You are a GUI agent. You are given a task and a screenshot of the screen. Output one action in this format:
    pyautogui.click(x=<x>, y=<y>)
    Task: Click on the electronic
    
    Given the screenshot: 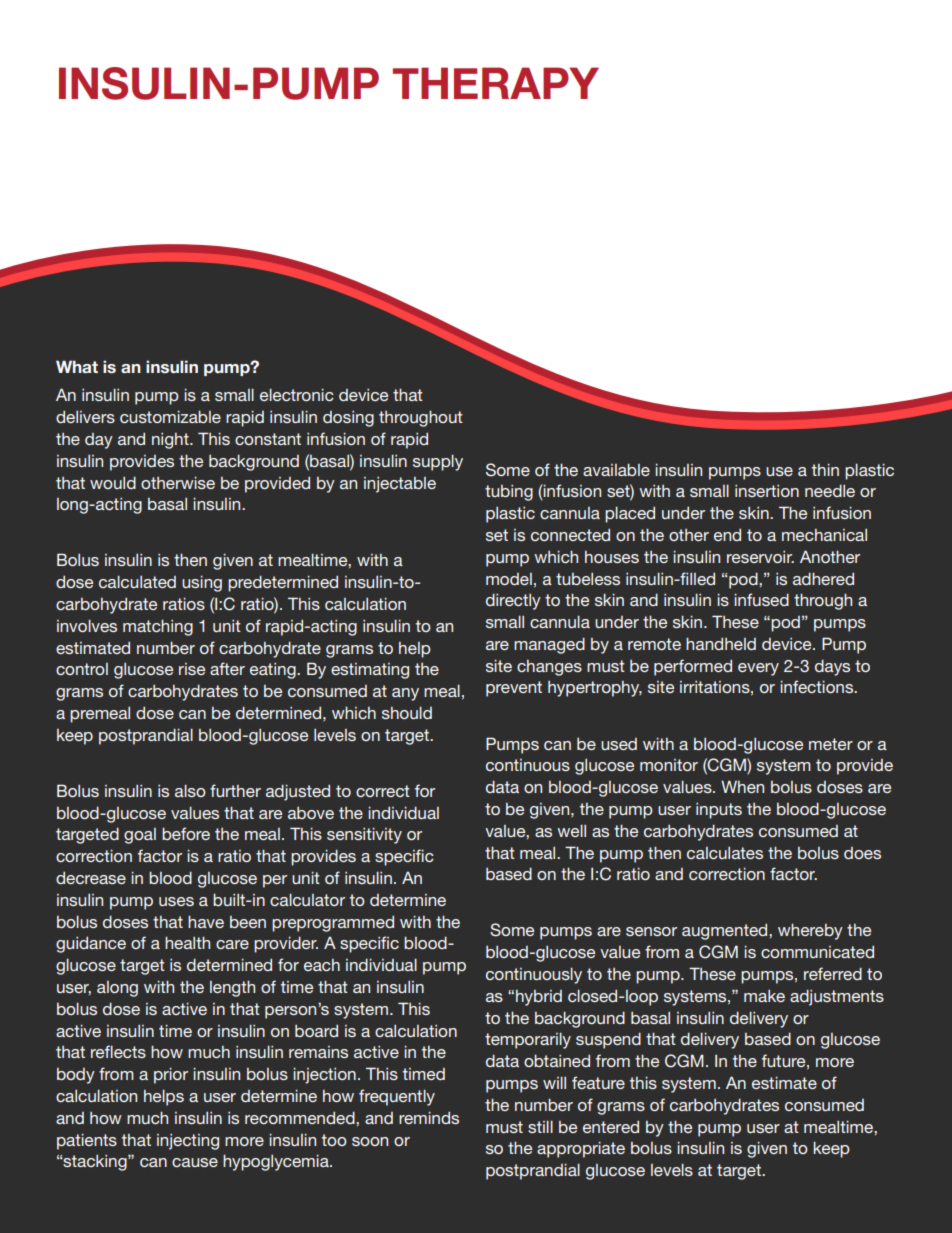 What is the action you would take?
    pyautogui.click(x=297, y=394)
